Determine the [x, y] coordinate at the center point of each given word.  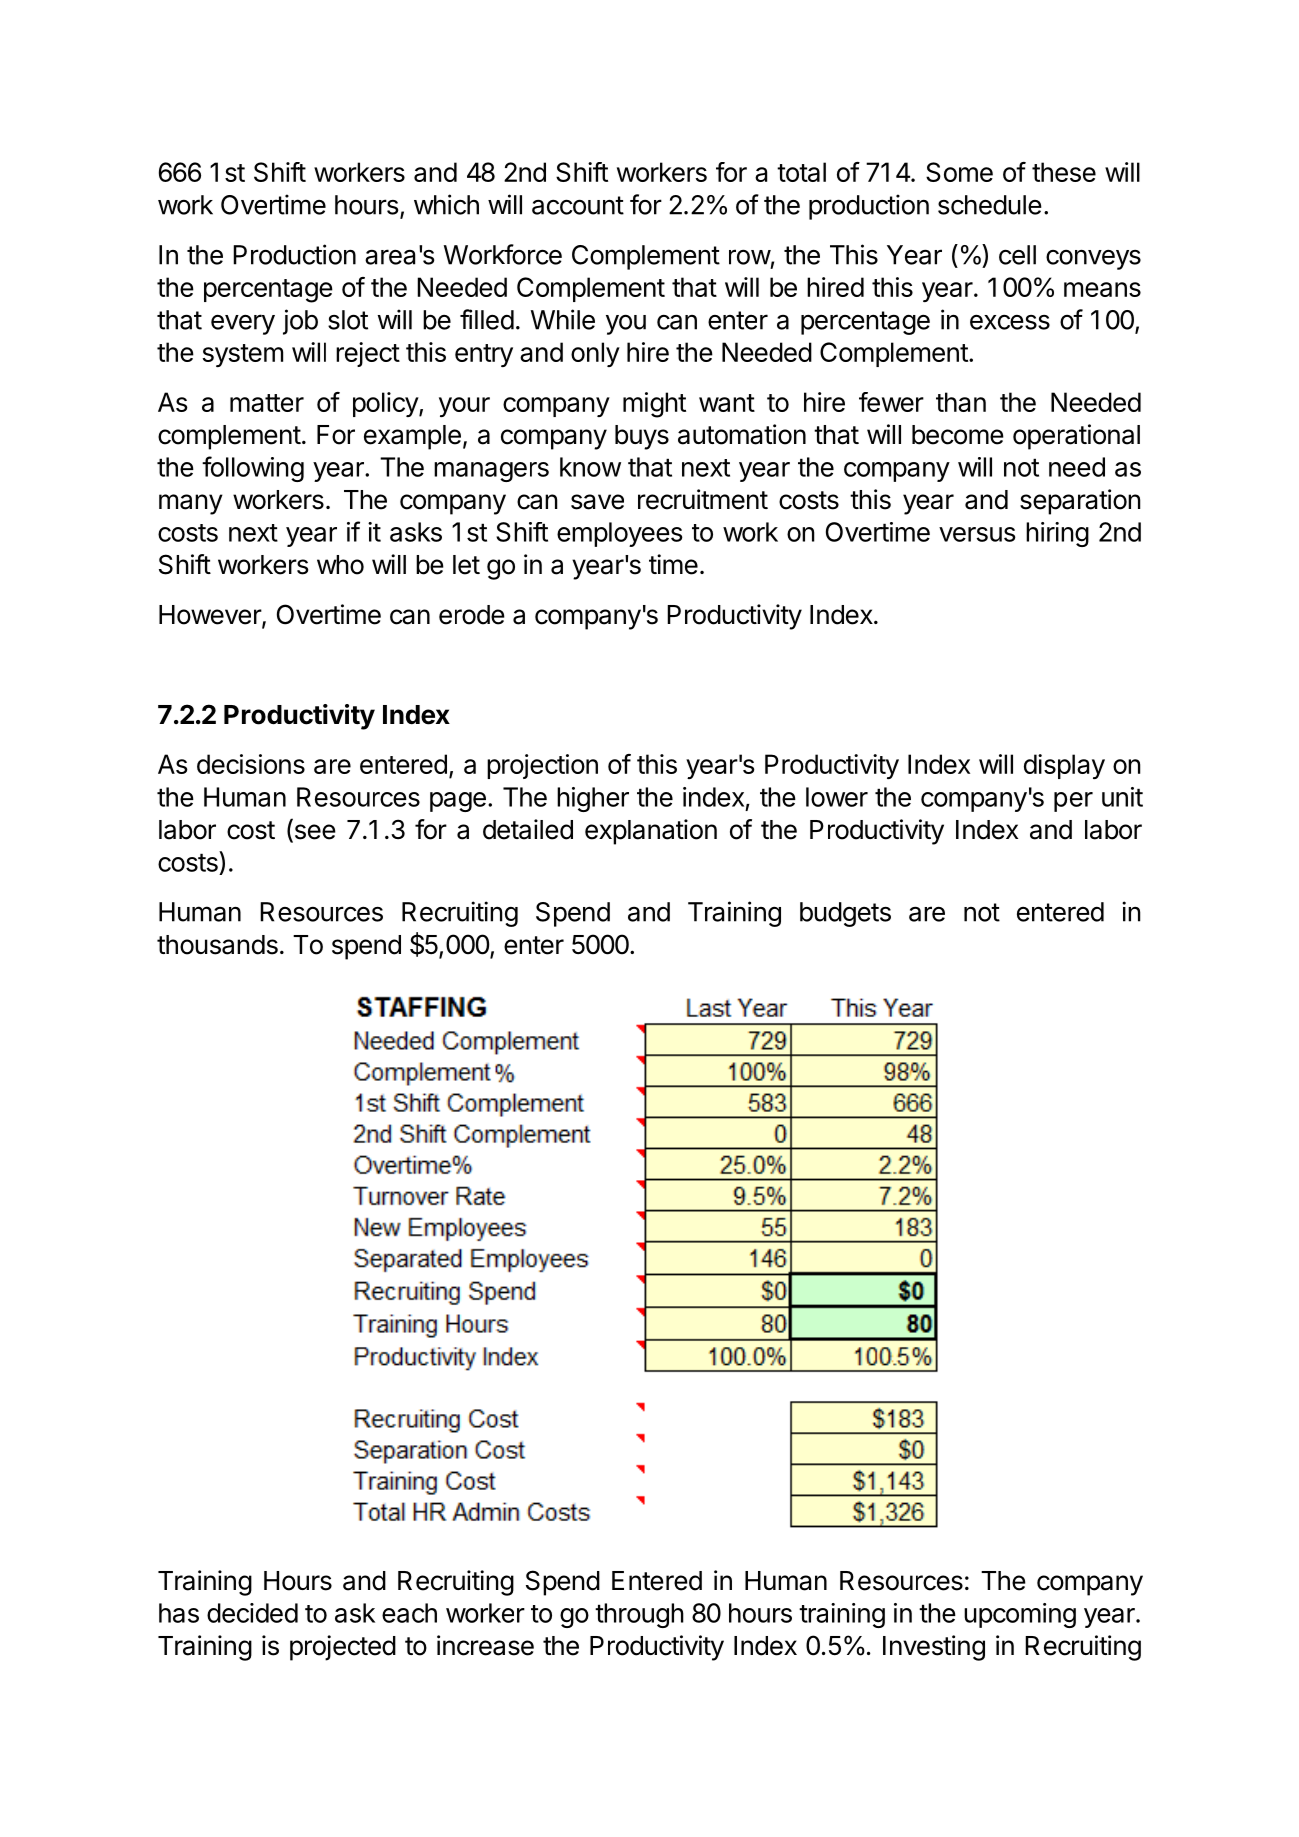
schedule [990, 205]
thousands [217, 945]
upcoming [1020, 1615]
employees [620, 534]
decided [252, 1613]
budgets [845, 914]
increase [485, 1645]
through [639, 1615]
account [578, 205]
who [340, 565]
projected [343, 1648]
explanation [651, 832]
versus [977, 534]
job [300, 322]
